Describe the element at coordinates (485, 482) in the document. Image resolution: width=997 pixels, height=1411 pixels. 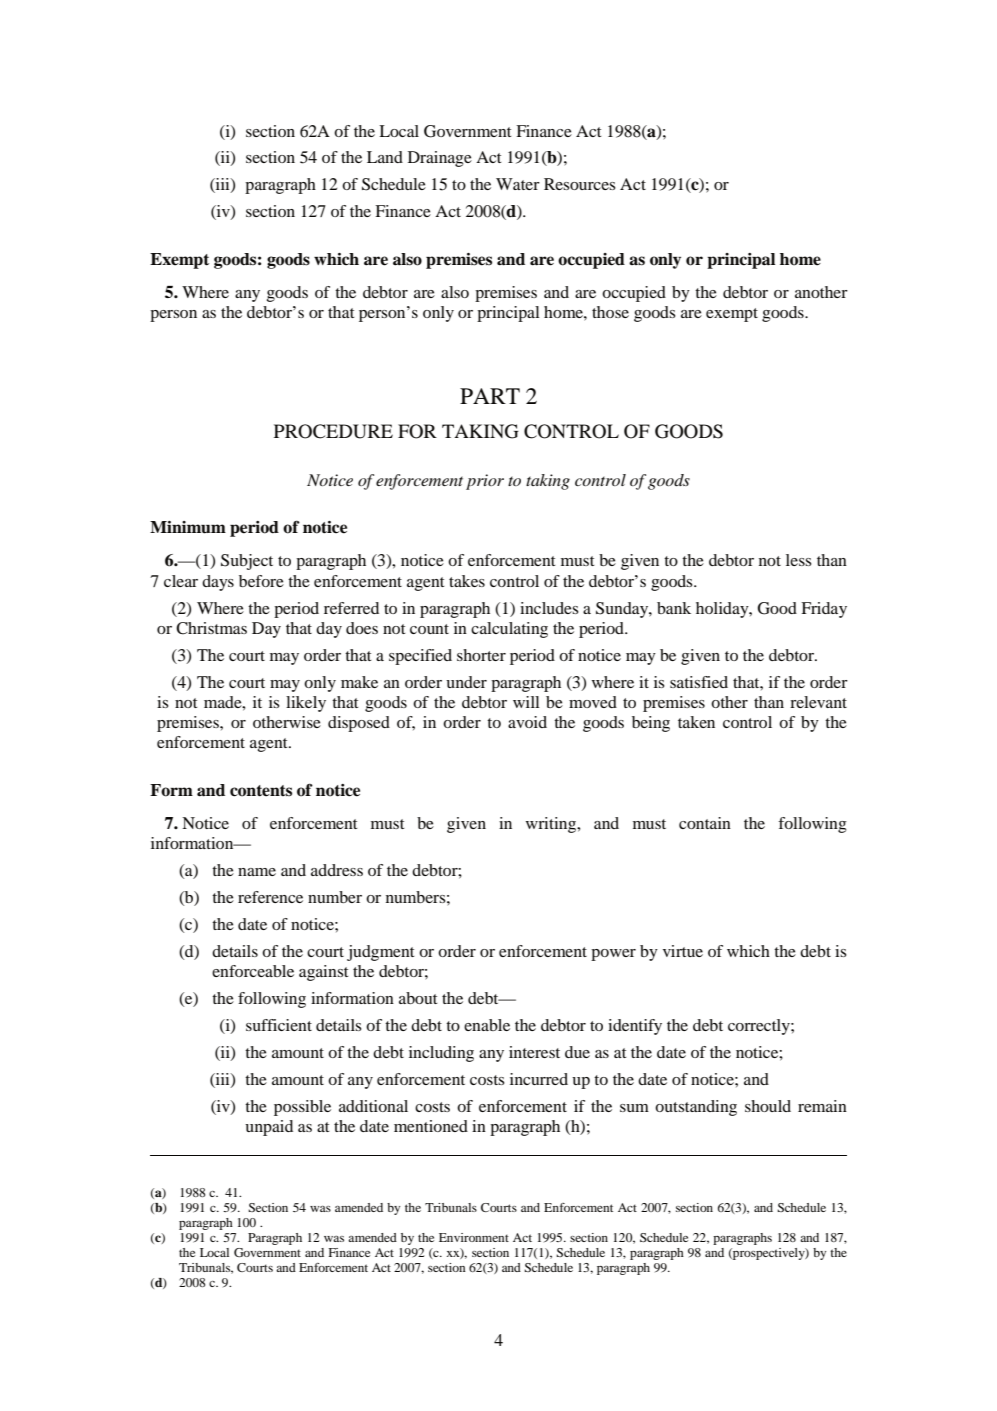
I see `prior` at that location.
